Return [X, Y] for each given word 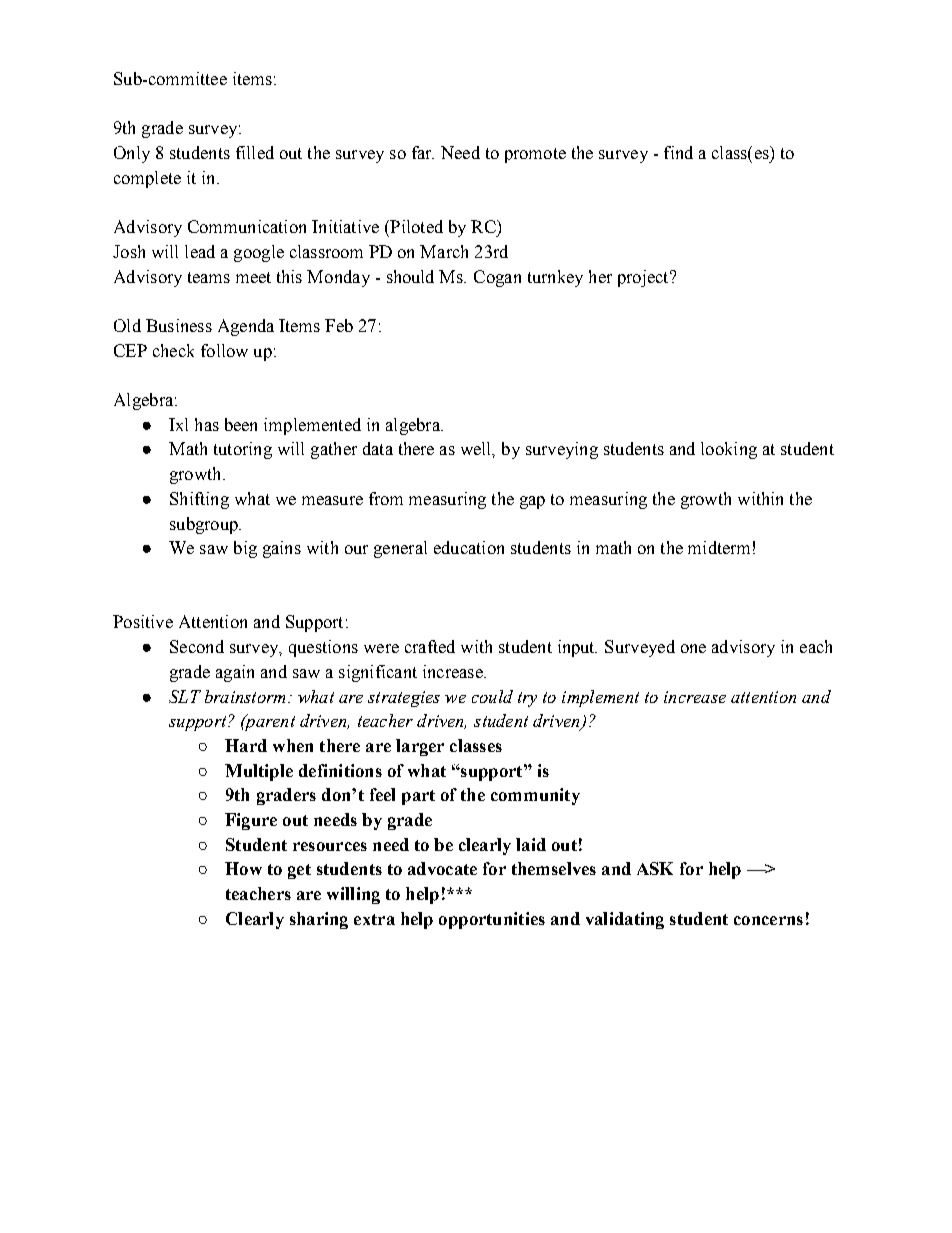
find [678, 152]
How [243, 868]
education [469, 547]
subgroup [205, 525]
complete [147, 179]
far [423, 152]
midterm [719, 547]
